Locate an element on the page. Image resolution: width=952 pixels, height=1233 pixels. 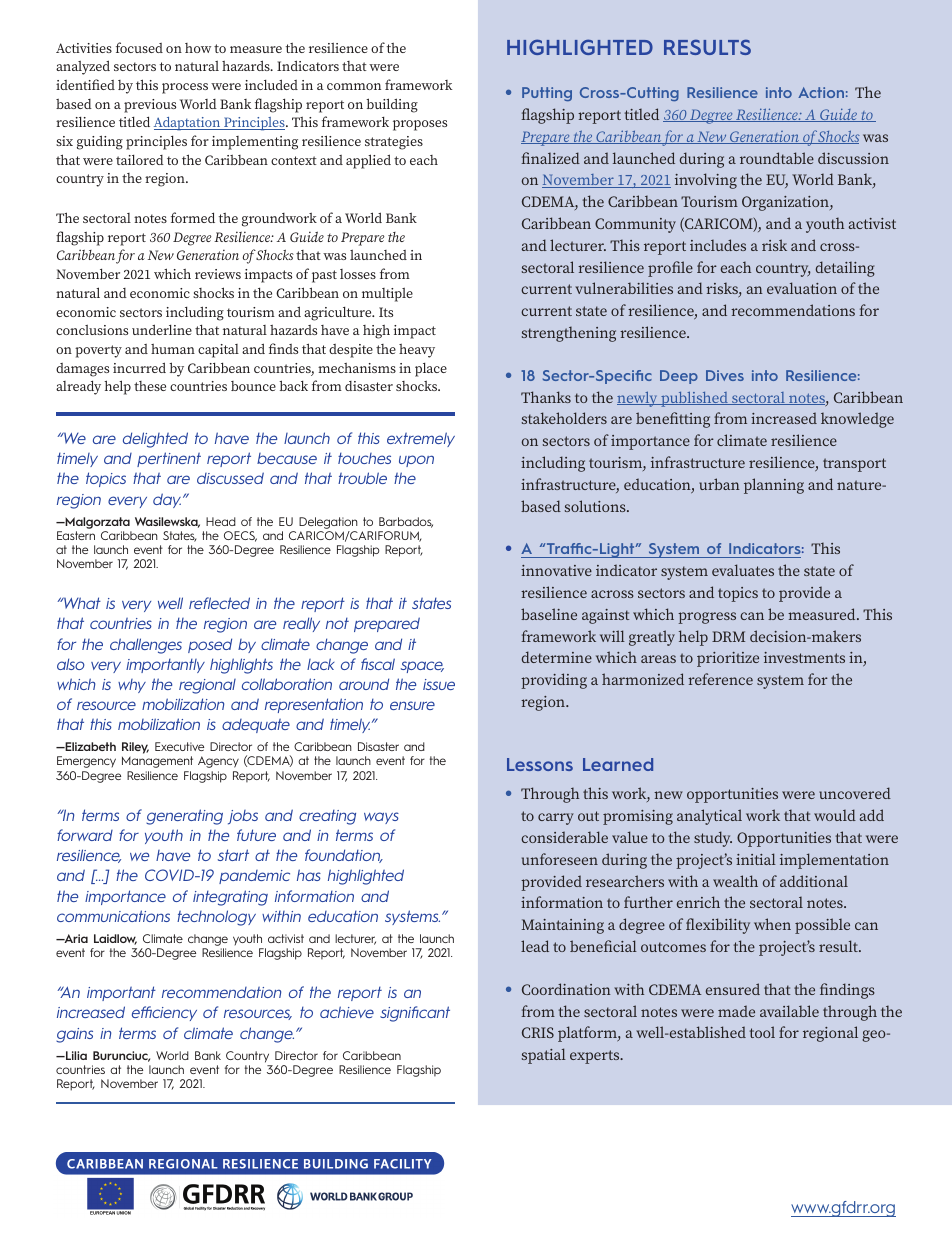
CRIS is located at coordinates (538, 1032).
